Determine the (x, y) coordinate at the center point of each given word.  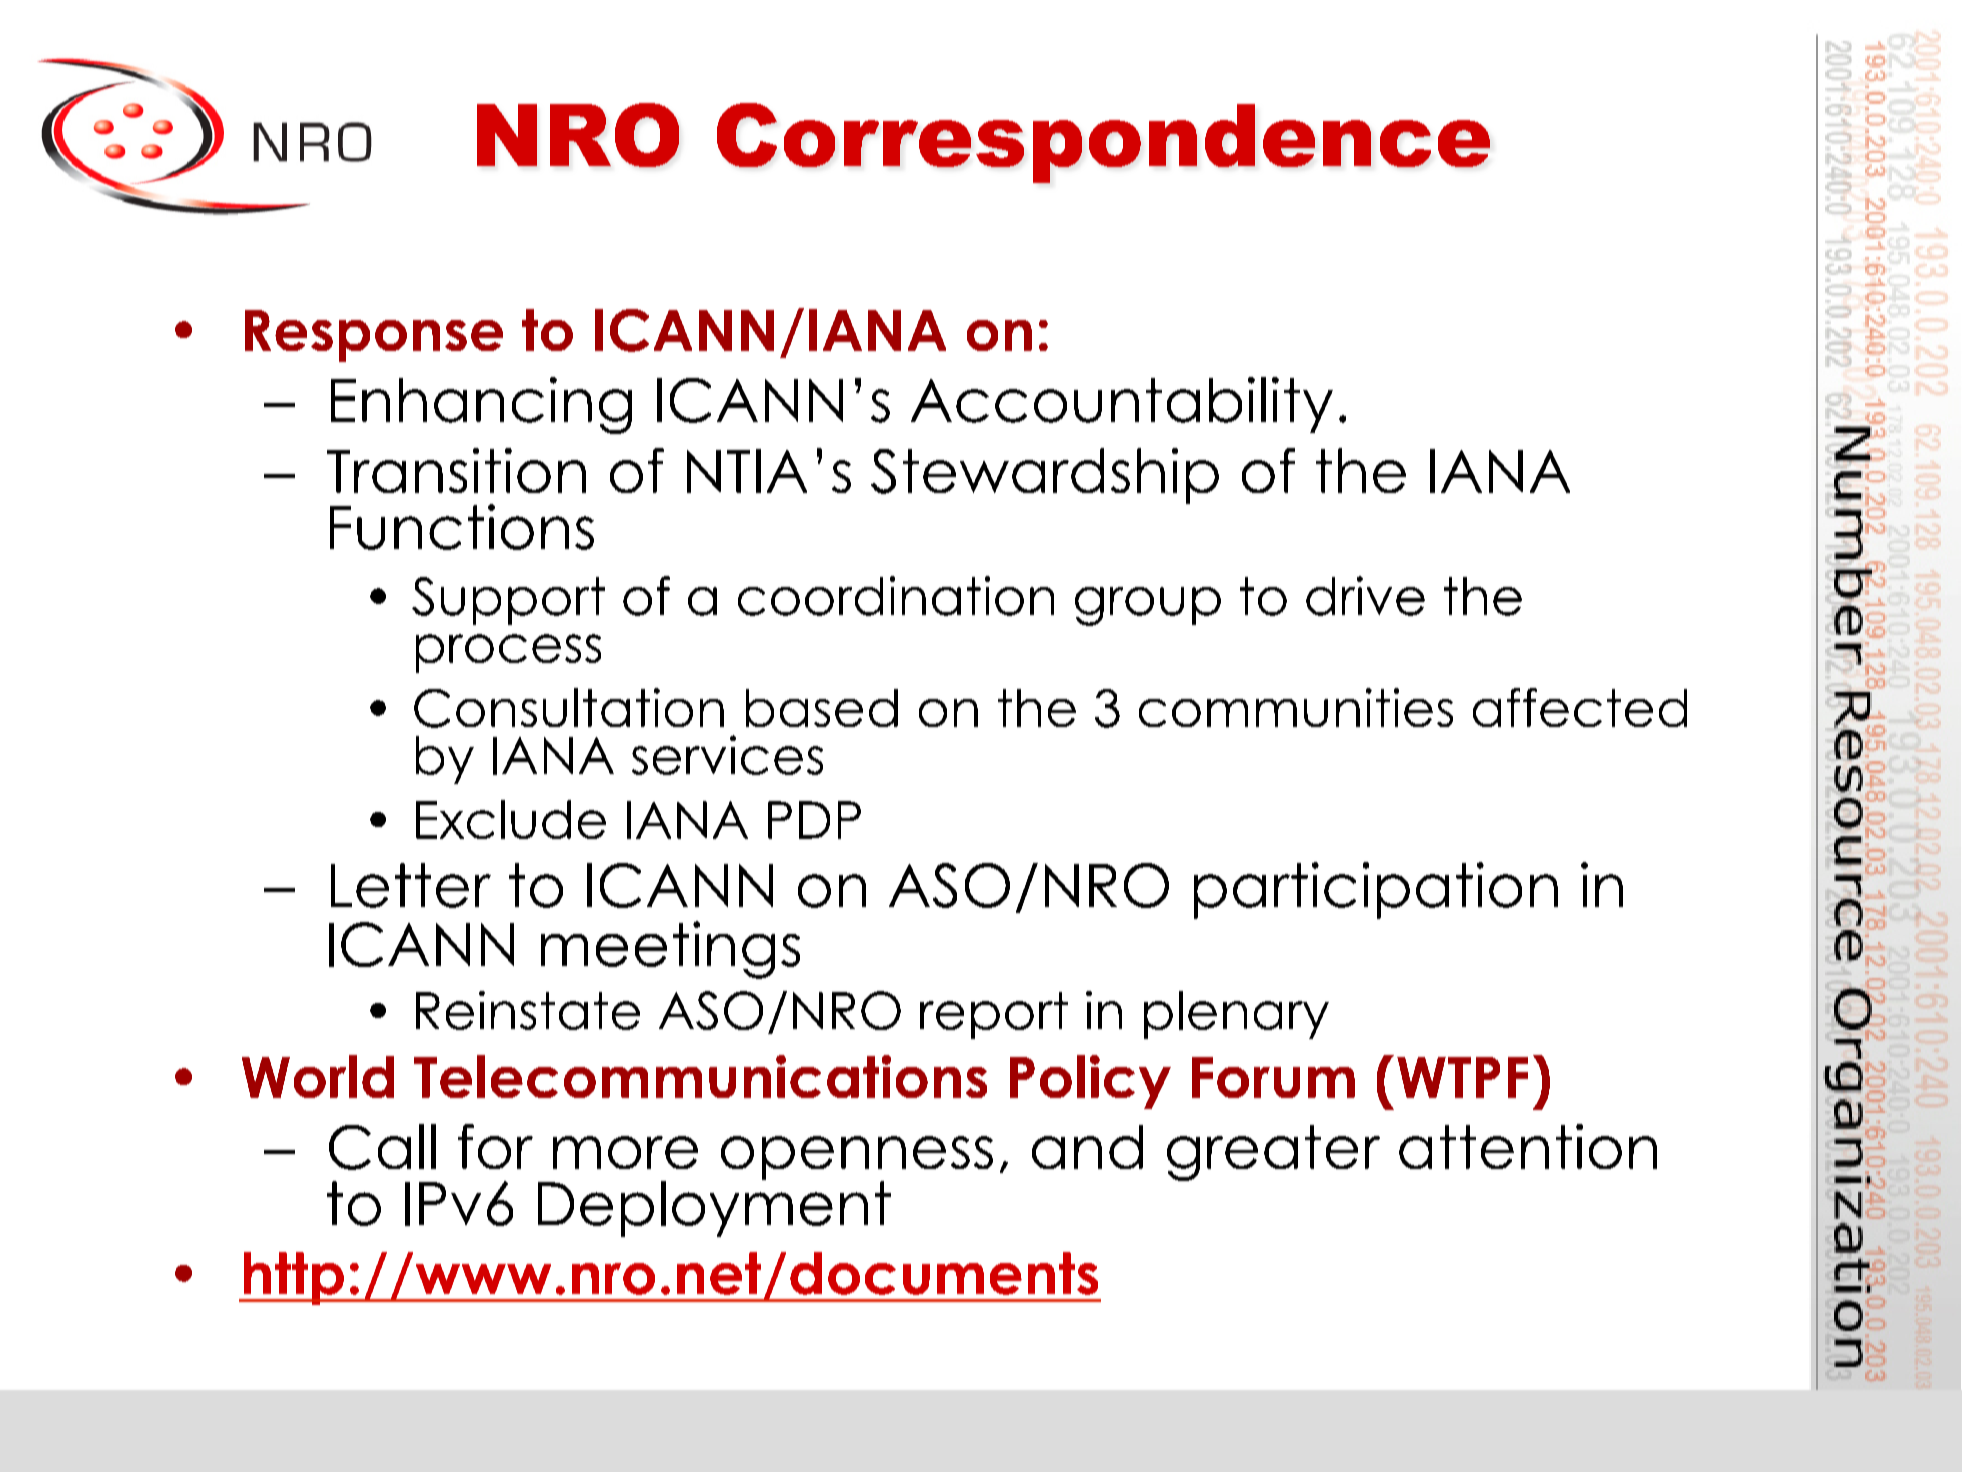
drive (1365, 596)
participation (1376, 890)
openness (857, 1159)
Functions (462, 527)
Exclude (511, 819)
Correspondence (1103, 143)
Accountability (1122, 405)
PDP (814, 820)
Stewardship (1045, 476)
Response (374, 336)
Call (382, 1147)
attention (1528, 1146)
